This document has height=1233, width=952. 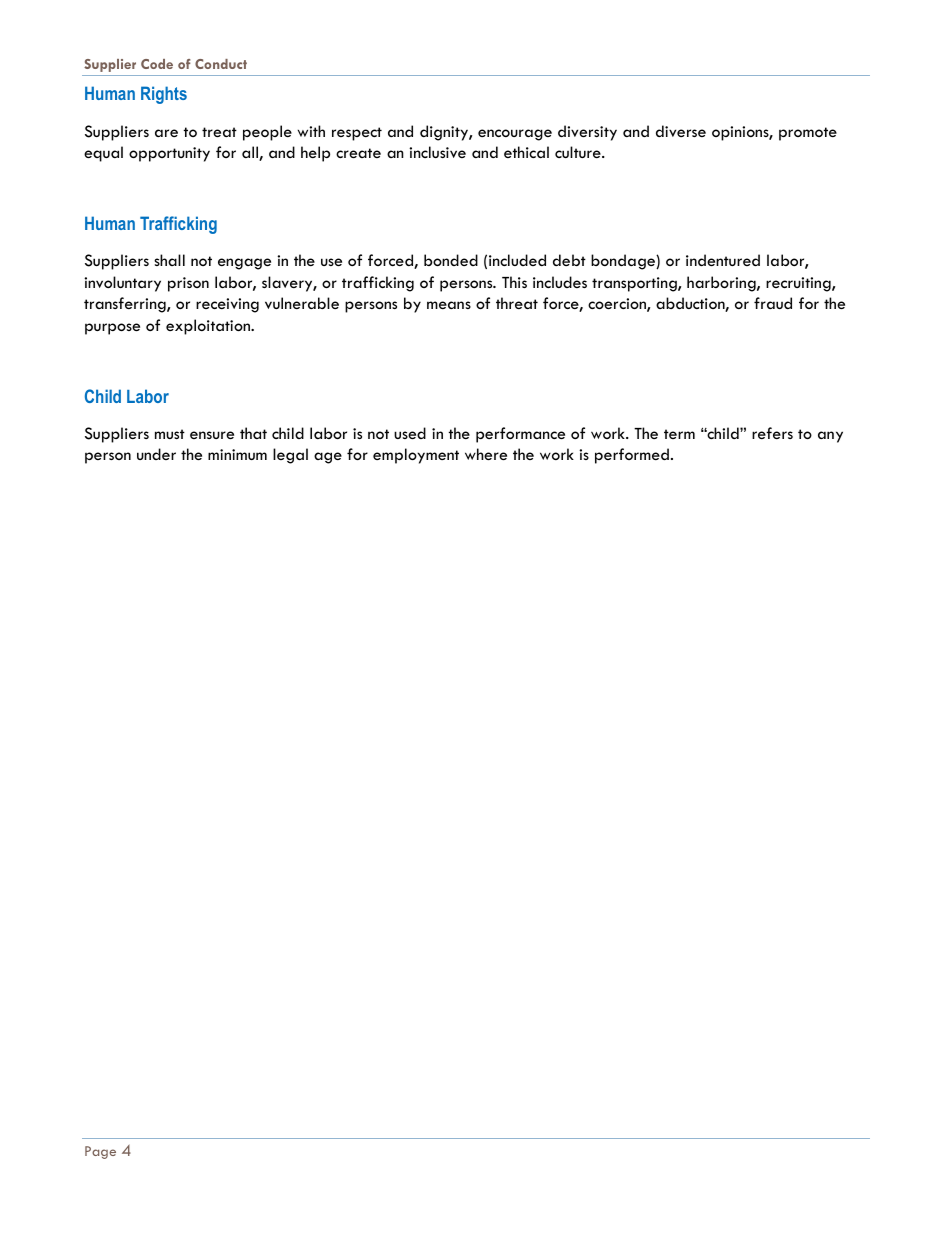 I want to click on exploitation, so click(x=209, y=327).
